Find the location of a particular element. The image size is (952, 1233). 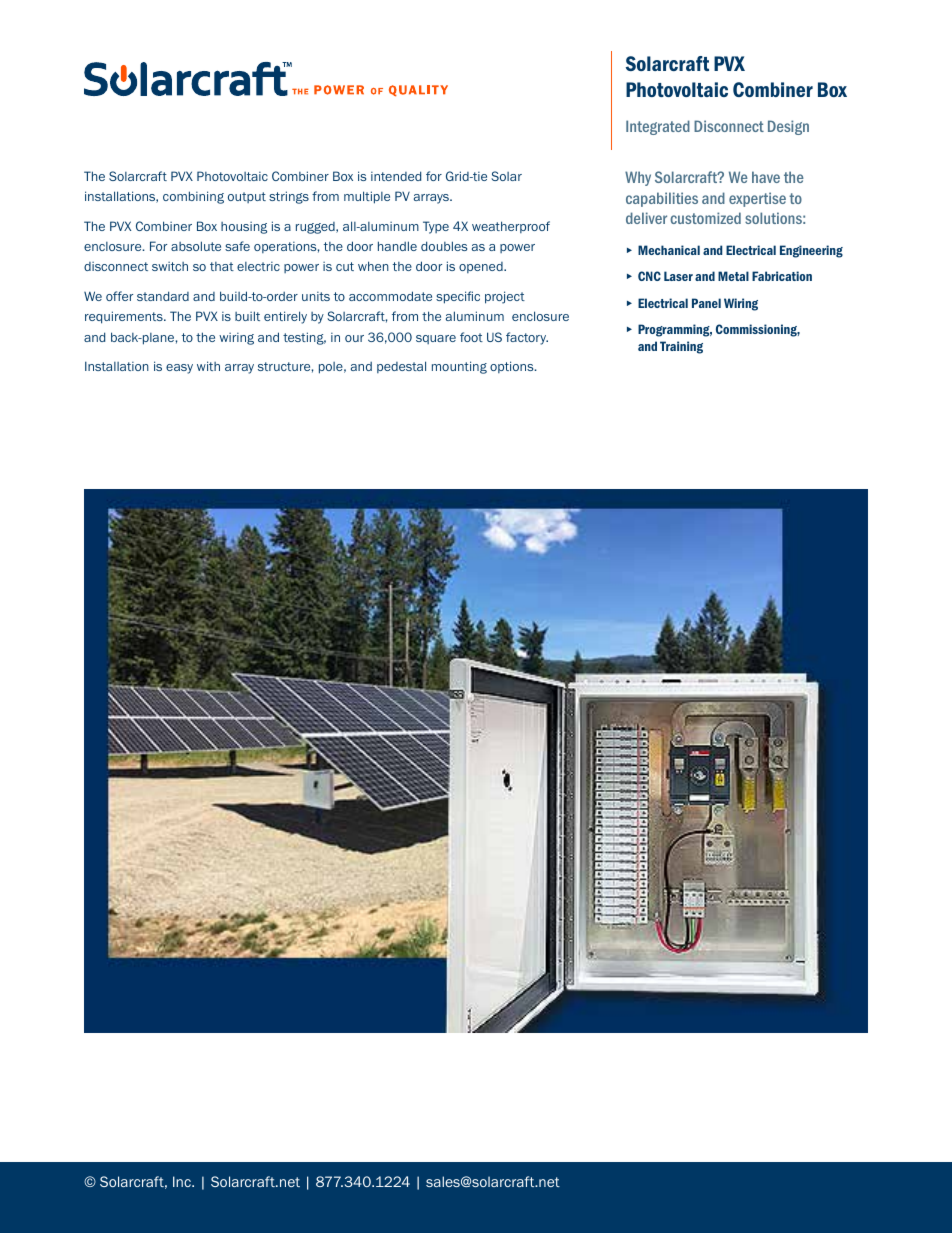

Inc is located at coordinates (183, 1181).
